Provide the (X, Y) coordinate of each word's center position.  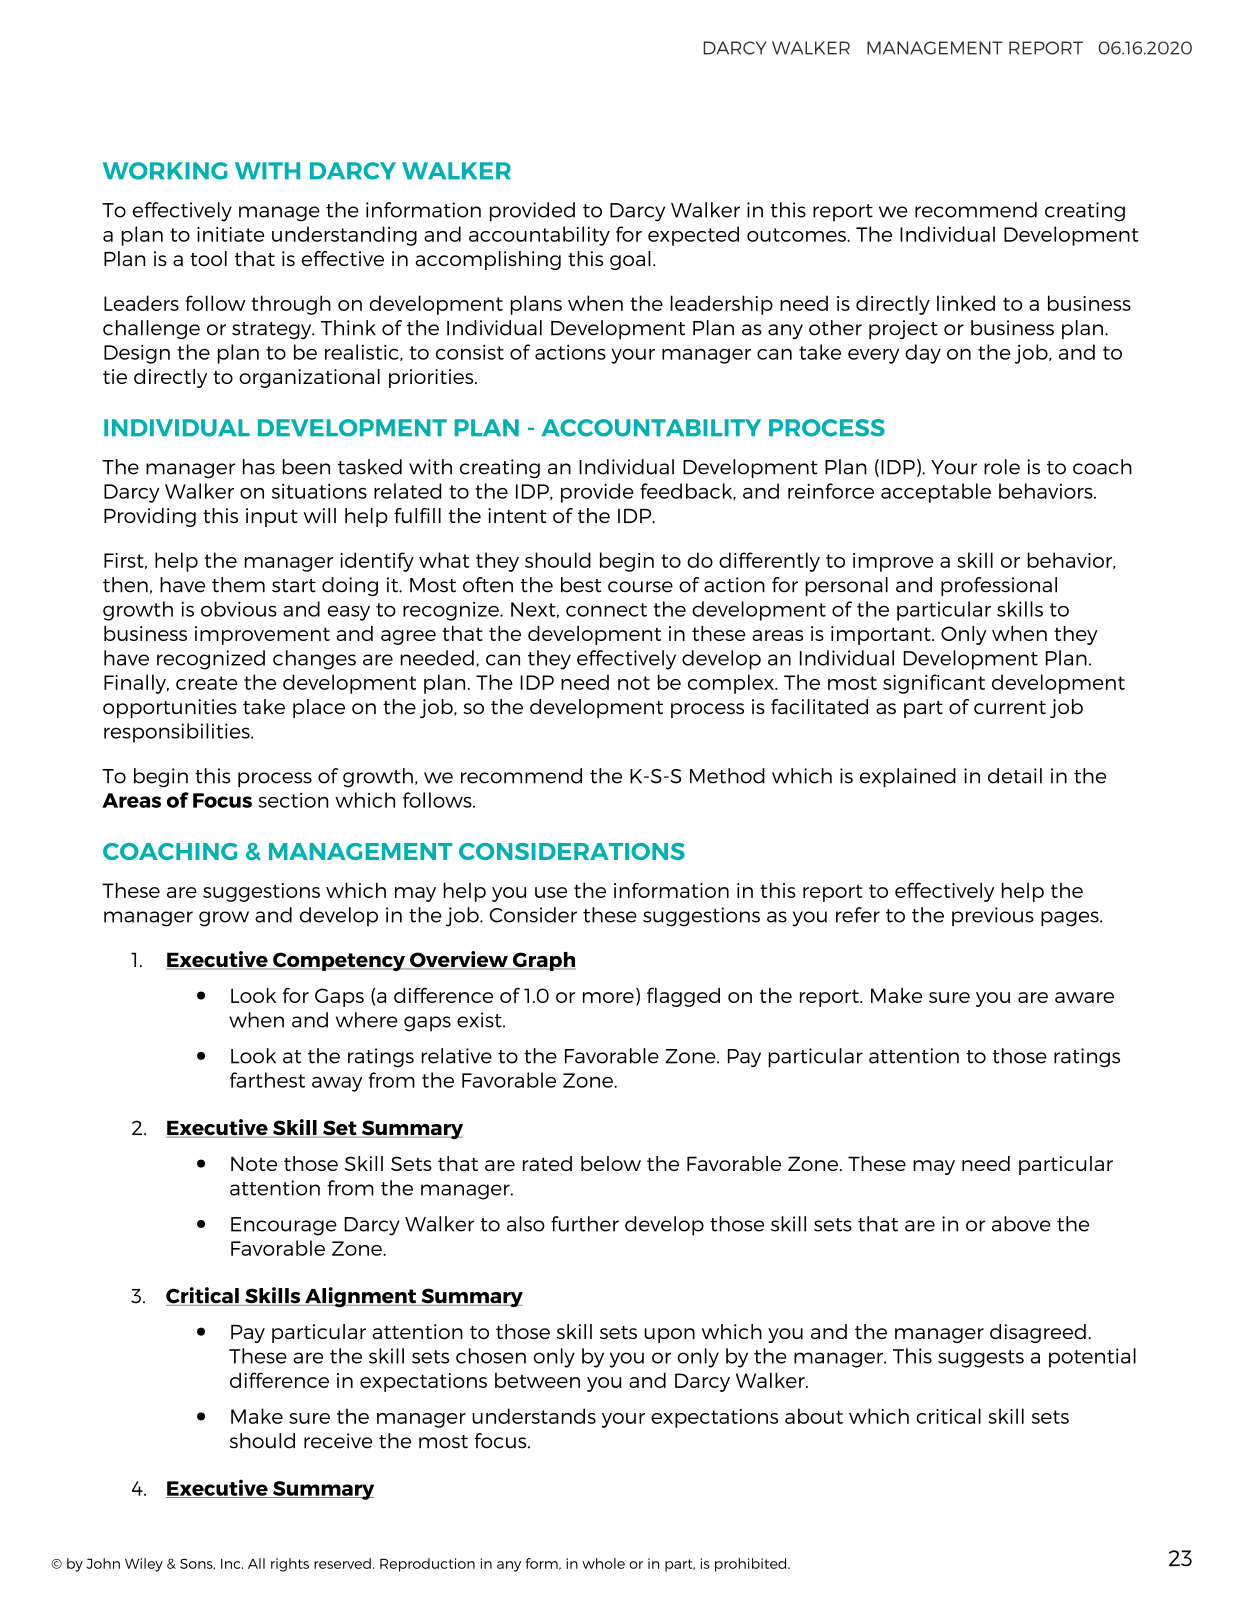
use (551, 892)
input (272, 517)
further (585, 1224)
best (581, 585)
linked (966, 303)
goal (630, 260)
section (293, 800)
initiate (230, 234)
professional (999, 586)
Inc (232, 1564)
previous (993, 917)
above (1021, 1224)
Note (254, 1163)
